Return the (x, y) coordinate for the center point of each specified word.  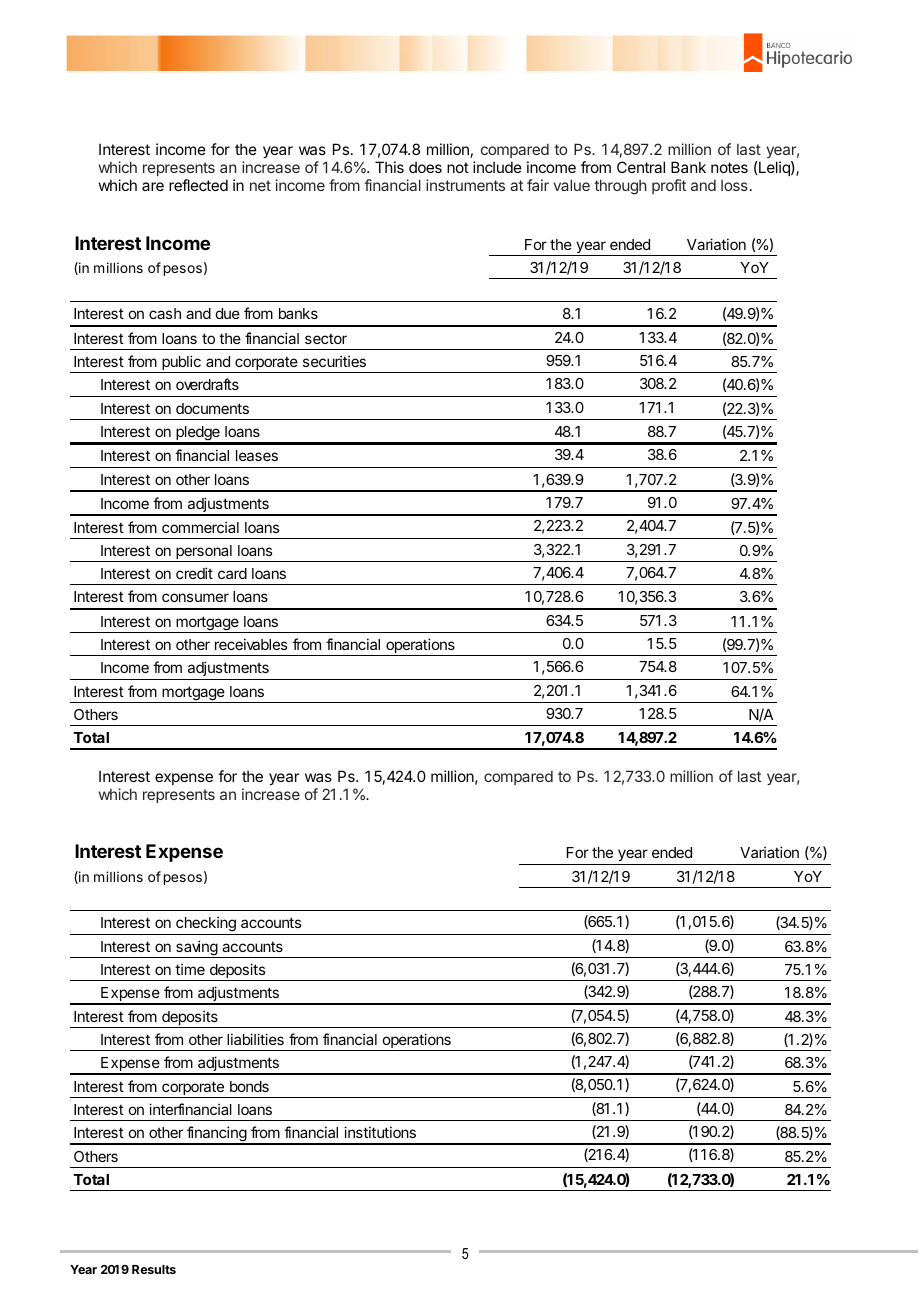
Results (154, 1269)
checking (206, 925)
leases (257, 455)
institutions (380, 1132)
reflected (198, 185)
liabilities (255, 1039)
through (620, 187)
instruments (465, 185)
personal (204, 553)
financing (216, 1135)
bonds (249, 1086)
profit (669, 186)
